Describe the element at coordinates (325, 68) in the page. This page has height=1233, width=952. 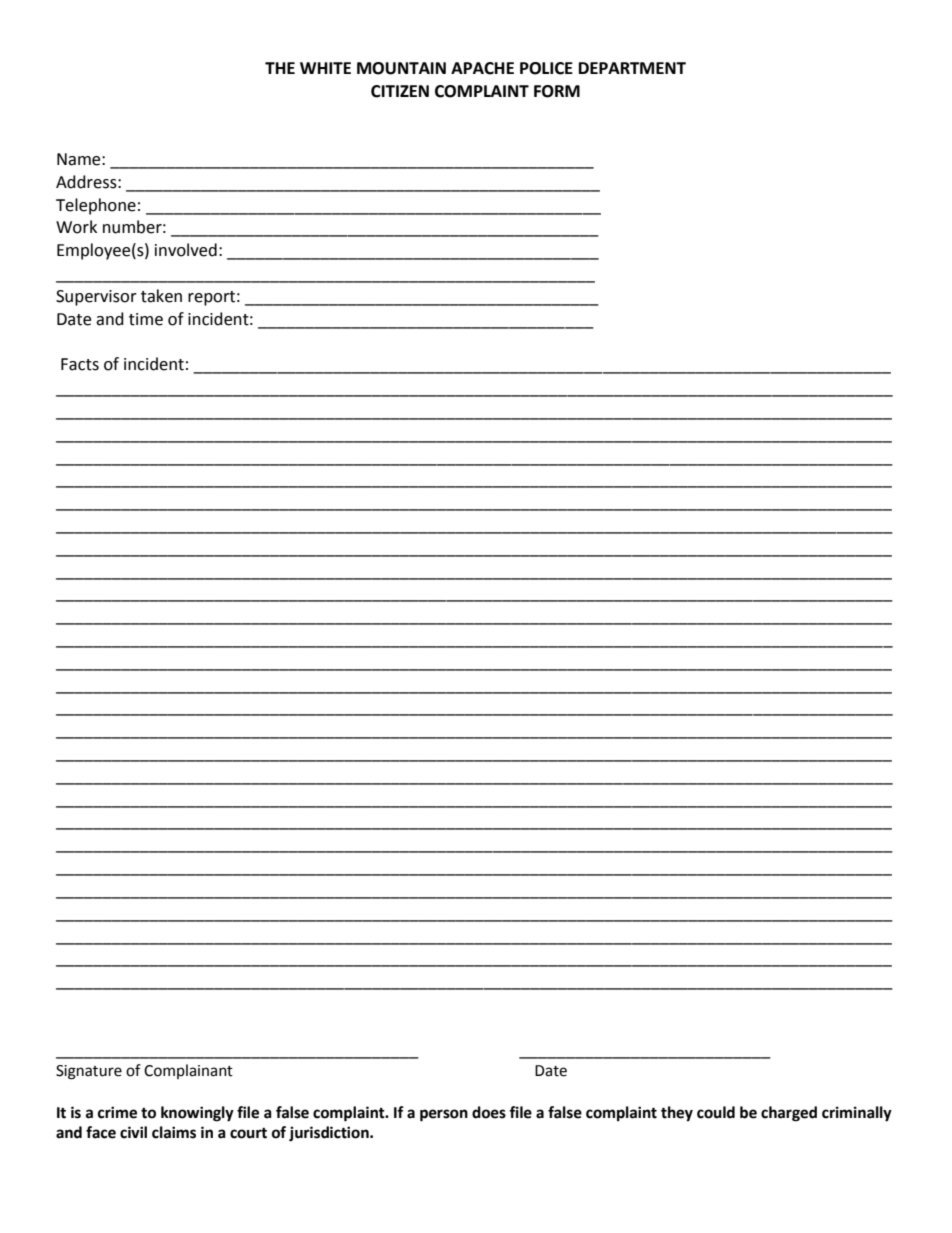
I see `WHITE` at that location.
